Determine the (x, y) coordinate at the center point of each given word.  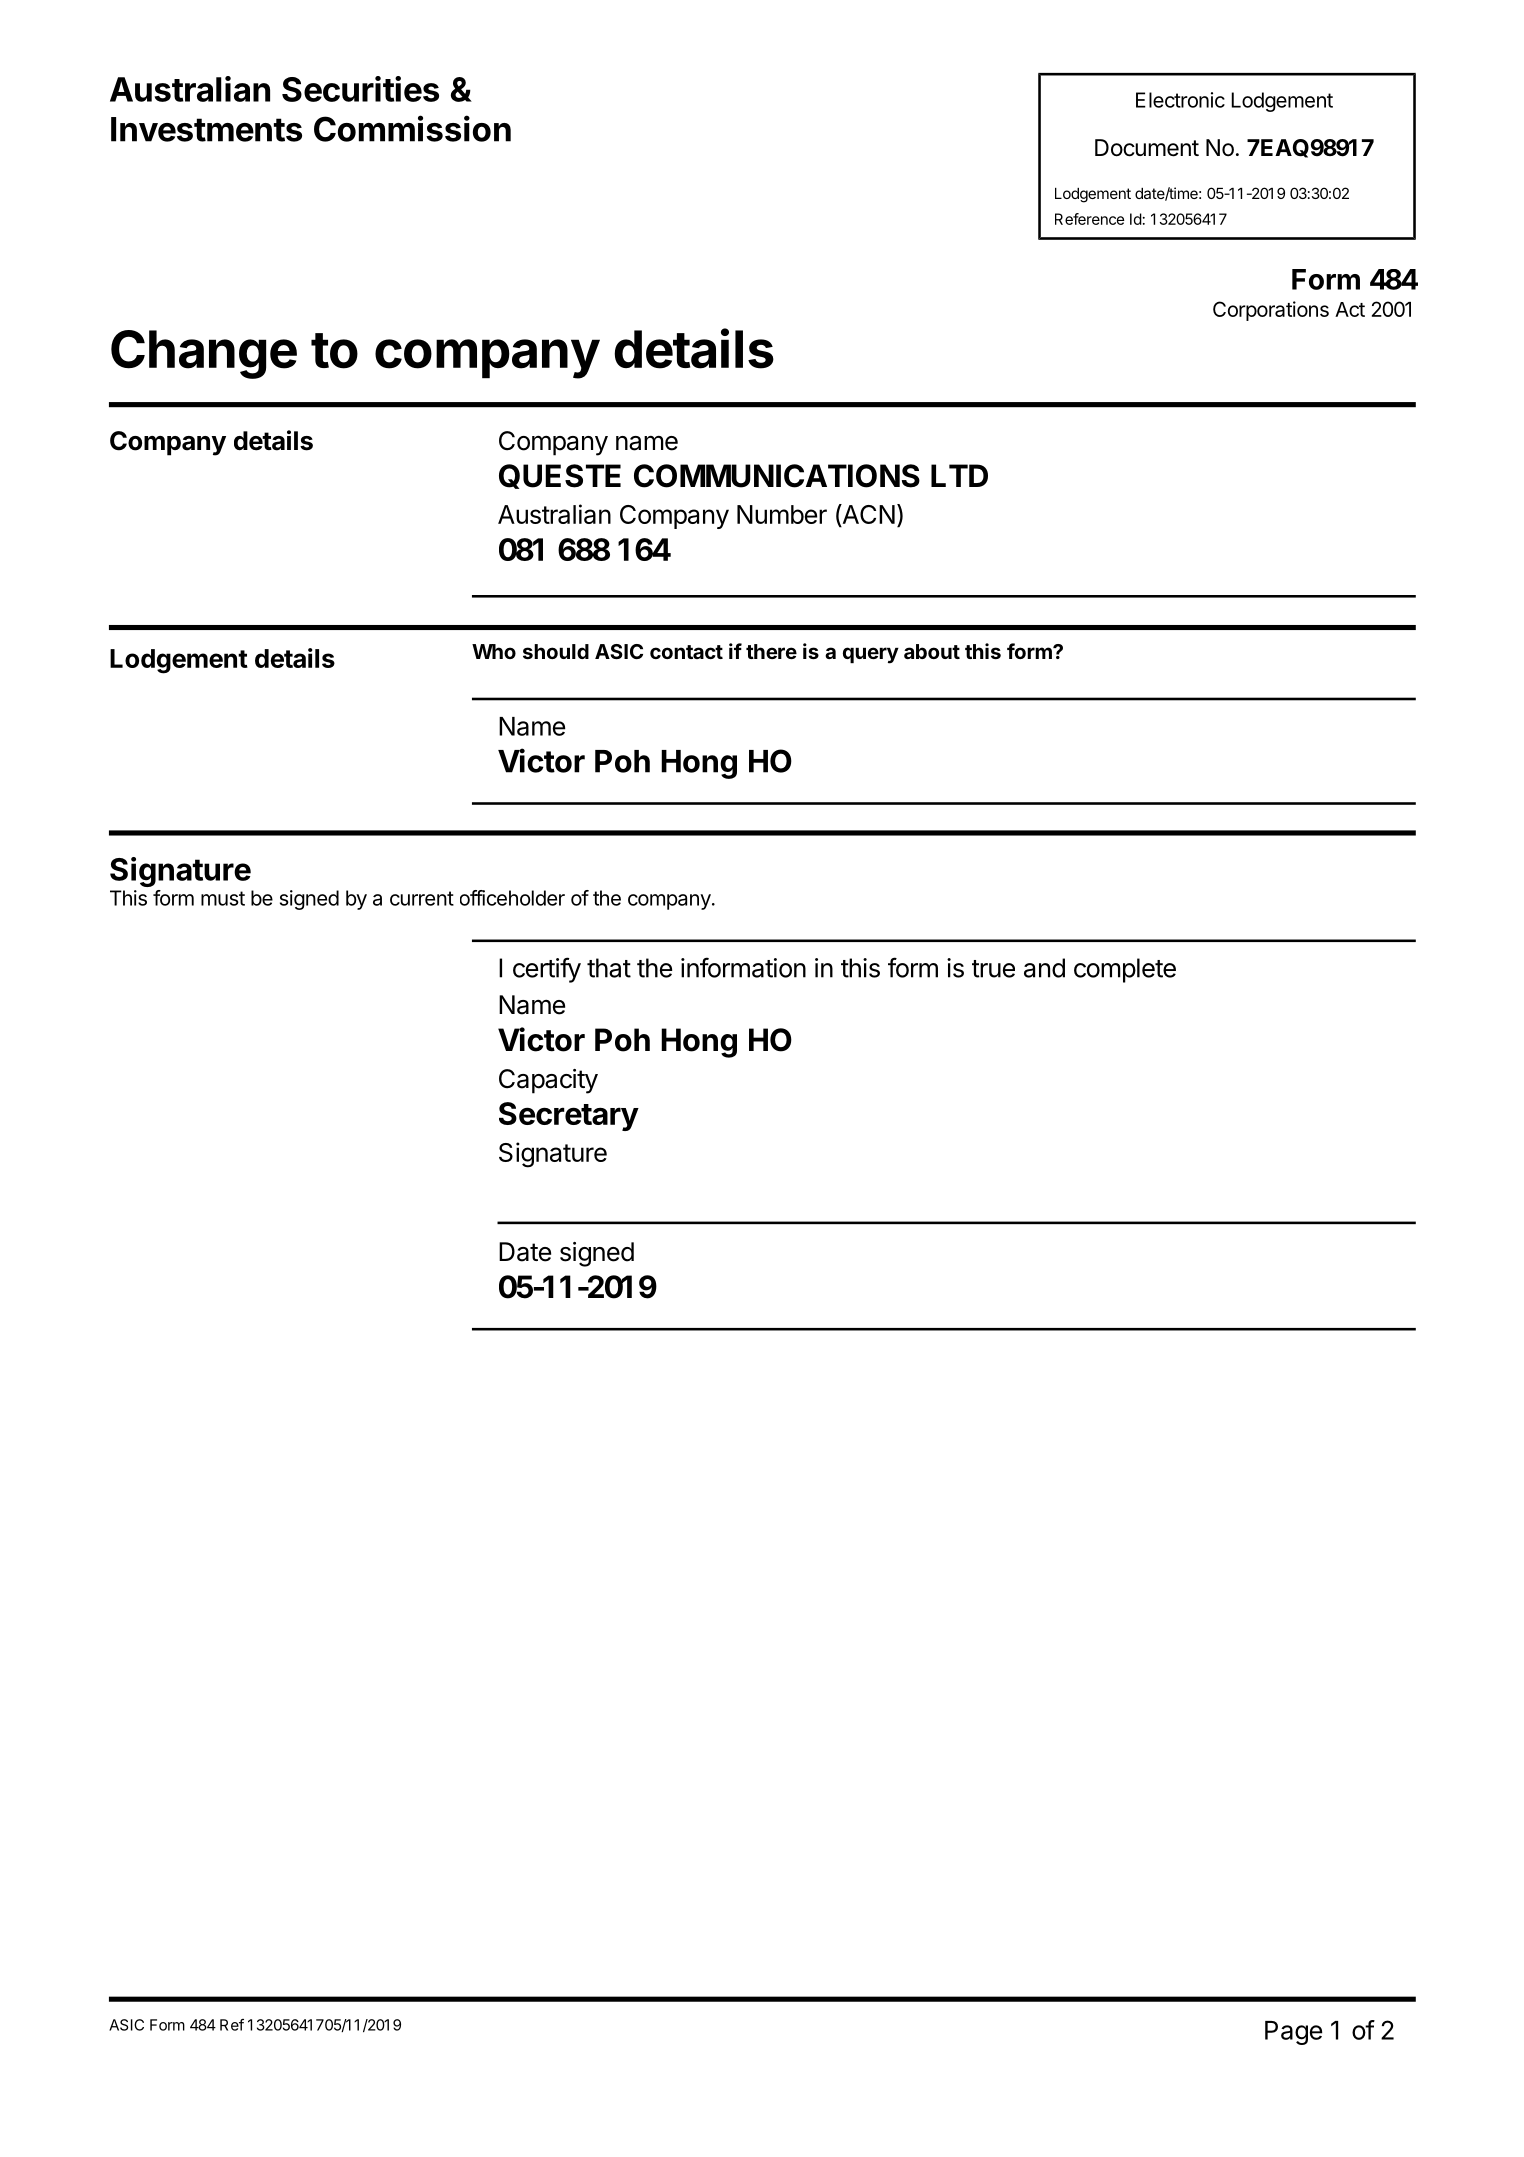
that (609, 968)
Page (1293, 2033)
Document (1147, 148)
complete (1125, 970)
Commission (412, 128)
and (1044, 968)
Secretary (569, 1116)
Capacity (548, 1081)
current (422, 898)
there (771, 651)
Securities (360, 89)
